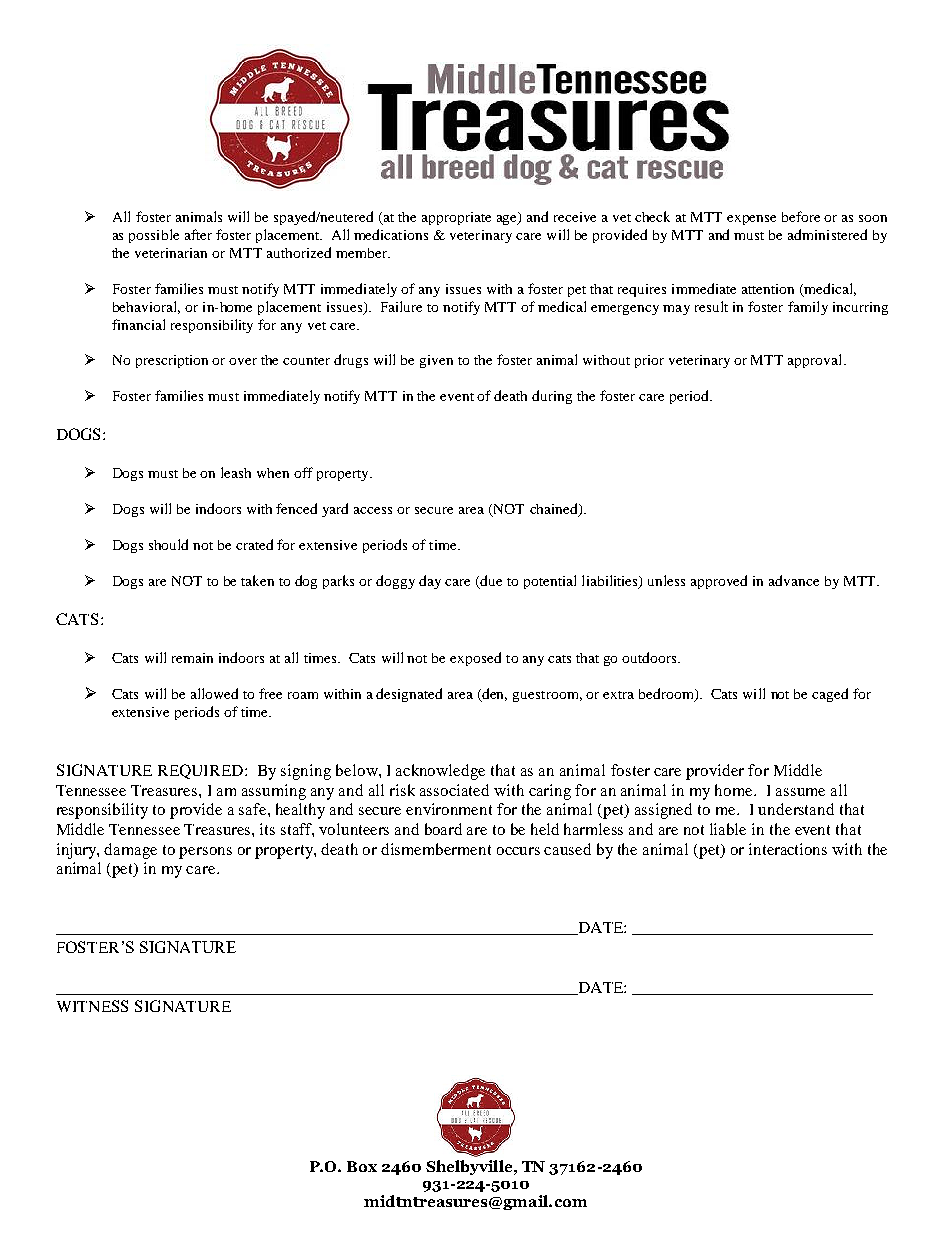  Describe the element at coordinates (751, 220) in the screenshot. I see `expense` at that location.
